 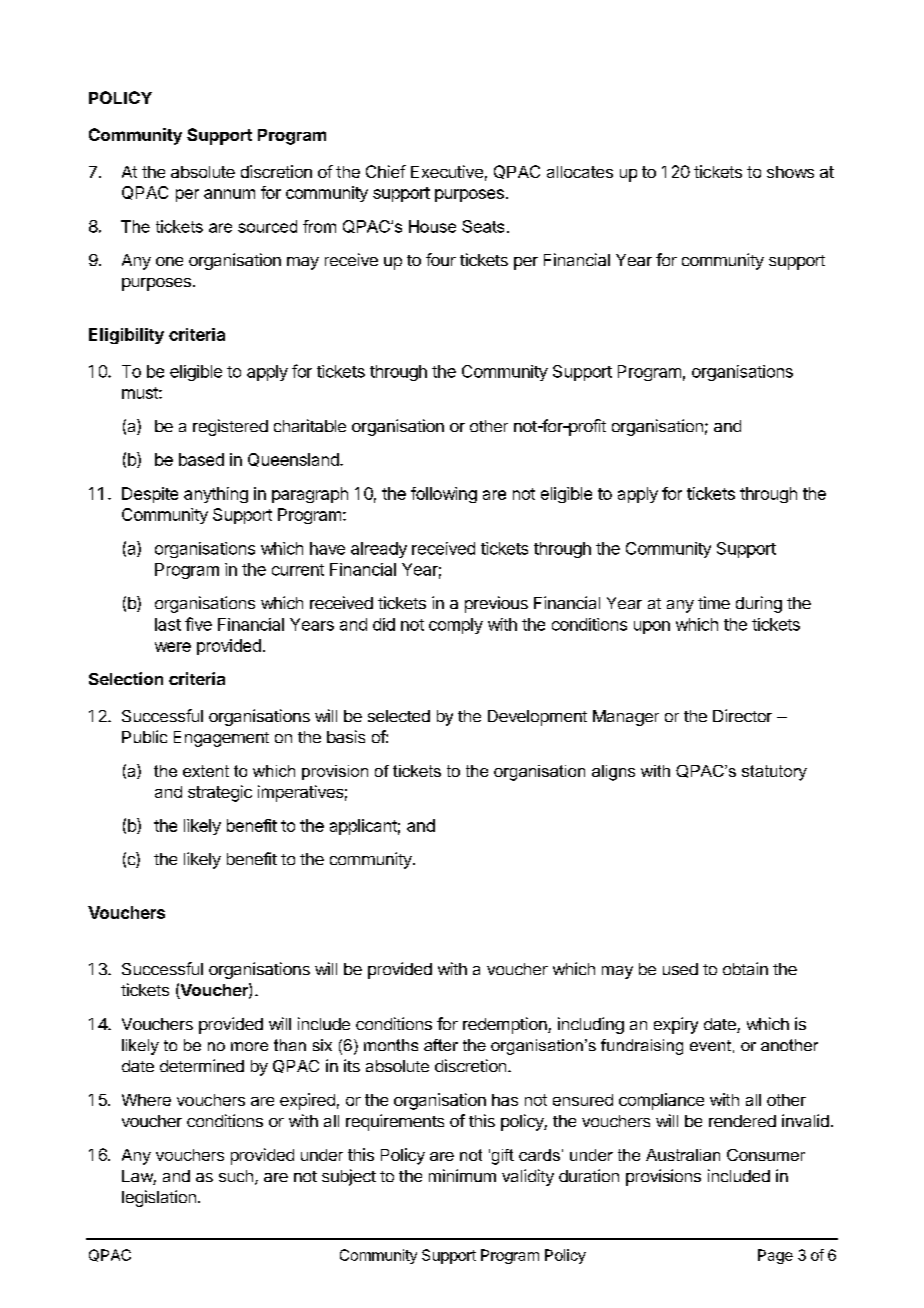 I want to click on following, so click(x=444, y=495).
